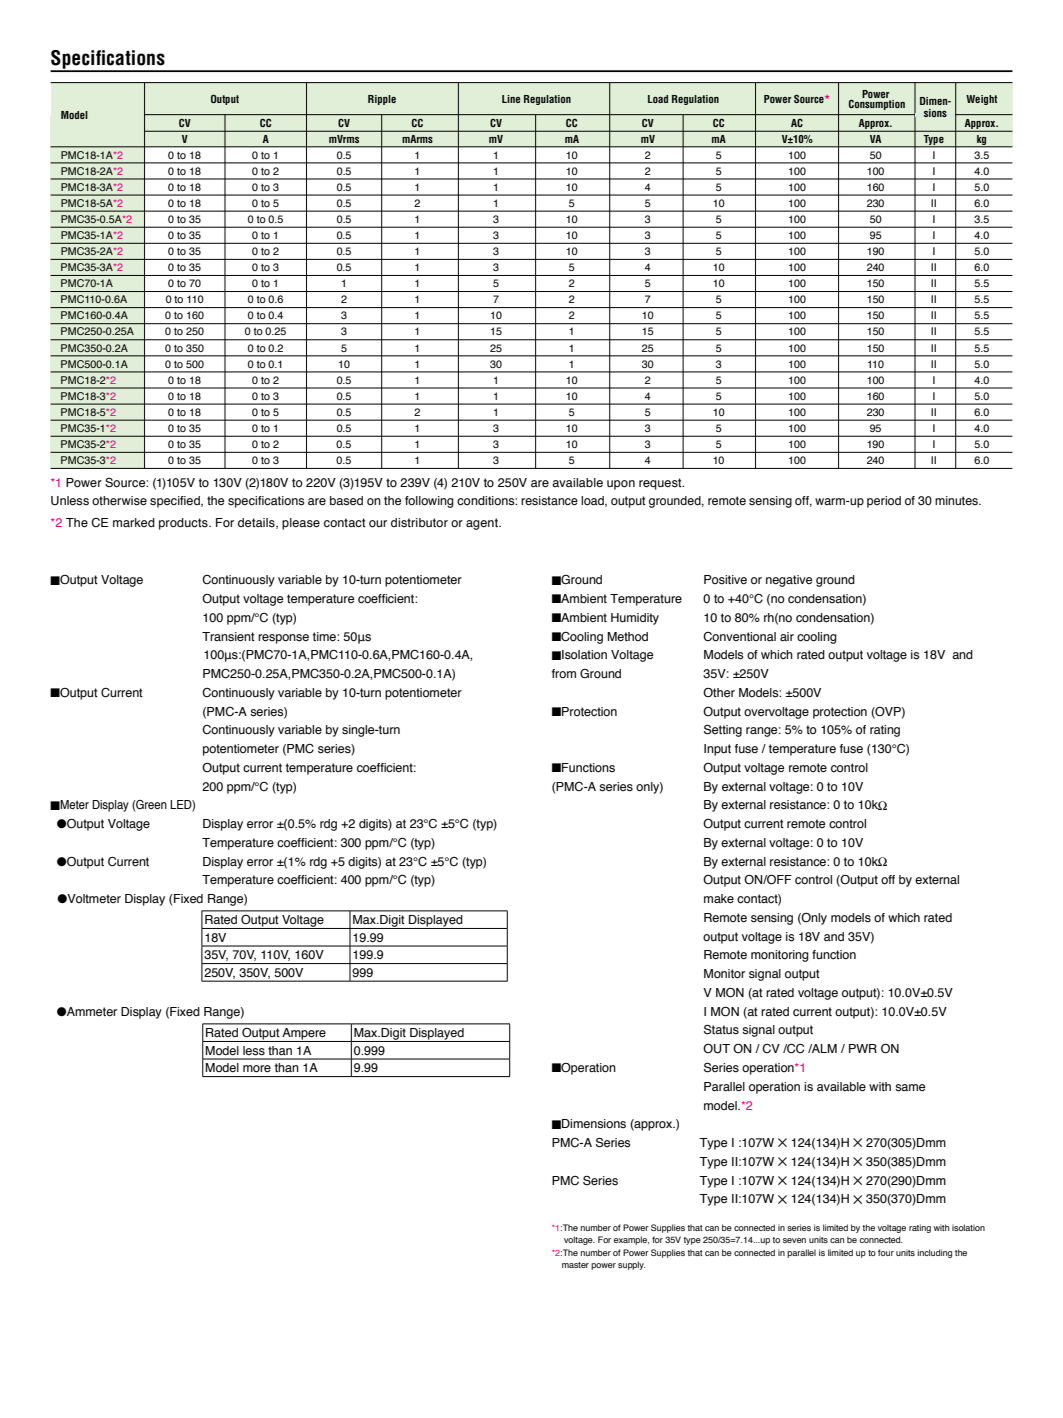 The width and height of the page is (1063, 1418). I want to click on Transient, so click(228, 637).
